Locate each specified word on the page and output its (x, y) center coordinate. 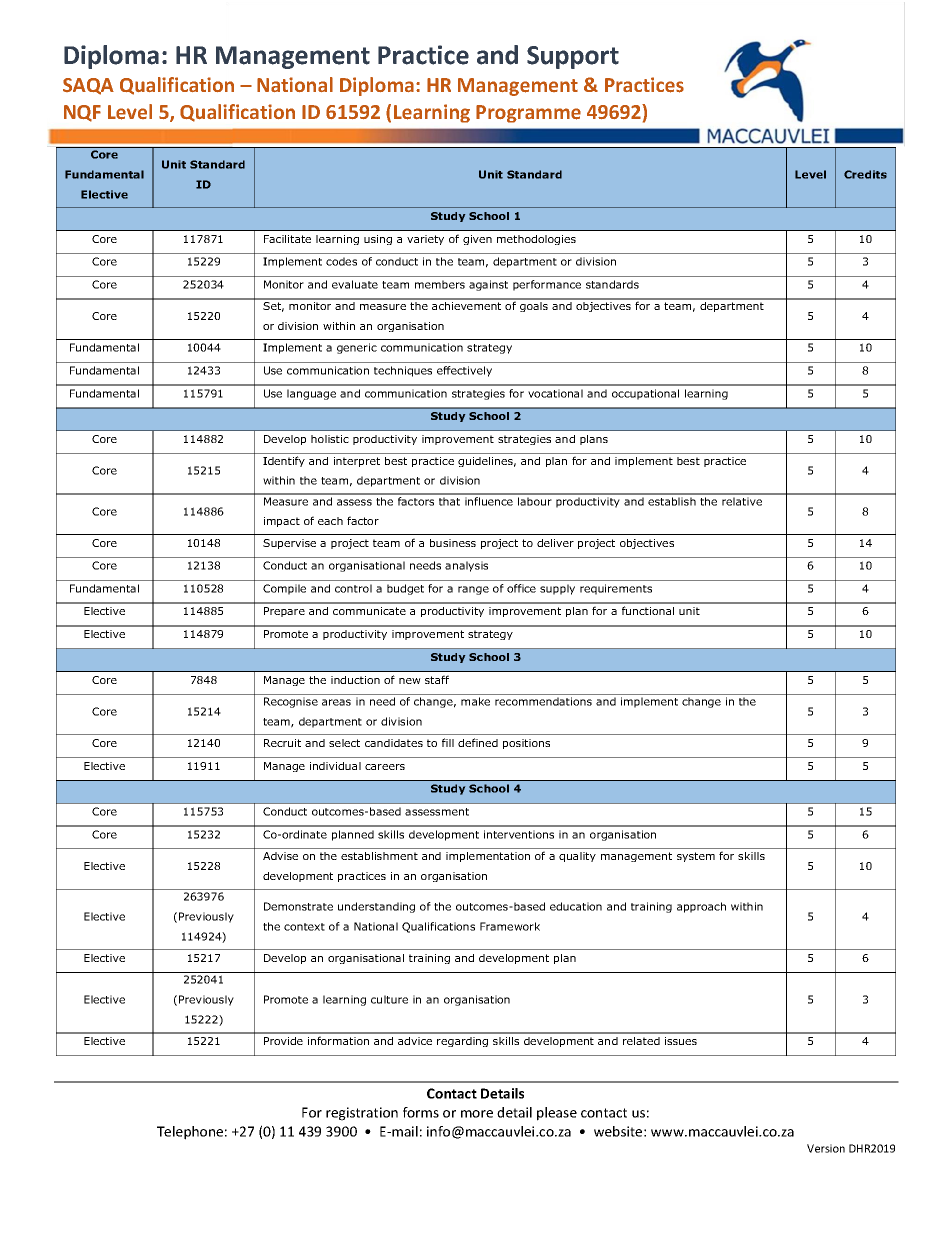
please (557, 1114)
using (378, 240)
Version (826, 1148)
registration (362, 1114)
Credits (865, 174)
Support (573, 57)
